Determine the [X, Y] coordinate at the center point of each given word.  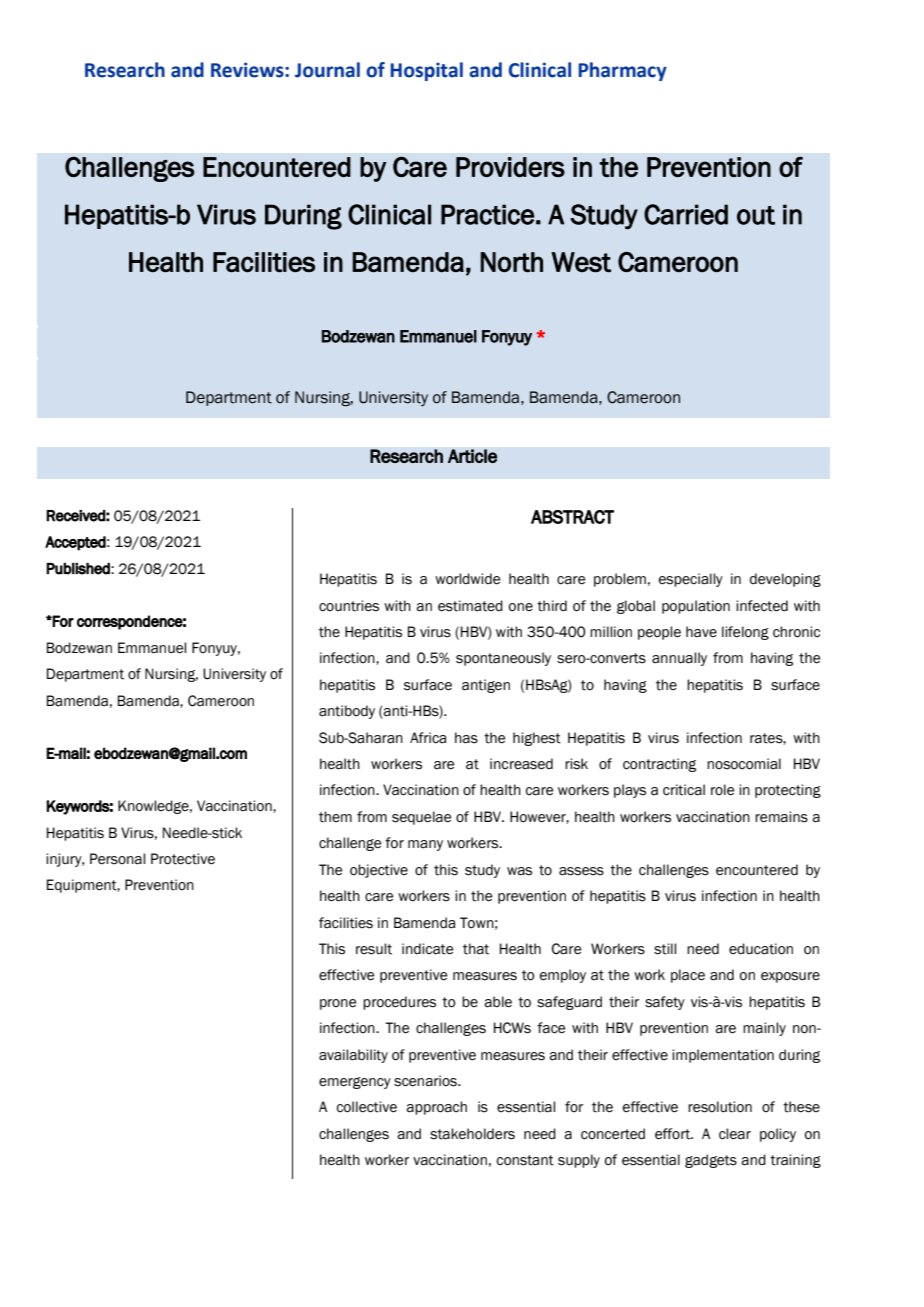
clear [735, 1134]
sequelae [421, 818]
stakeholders [472, 1134]
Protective [183, 859]
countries [349, 606]
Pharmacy [622, 71]
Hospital [426, 71]
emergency [355, 1083]
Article [472, 456]
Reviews [248, 70]
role [722, 790]
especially [691, 580]
